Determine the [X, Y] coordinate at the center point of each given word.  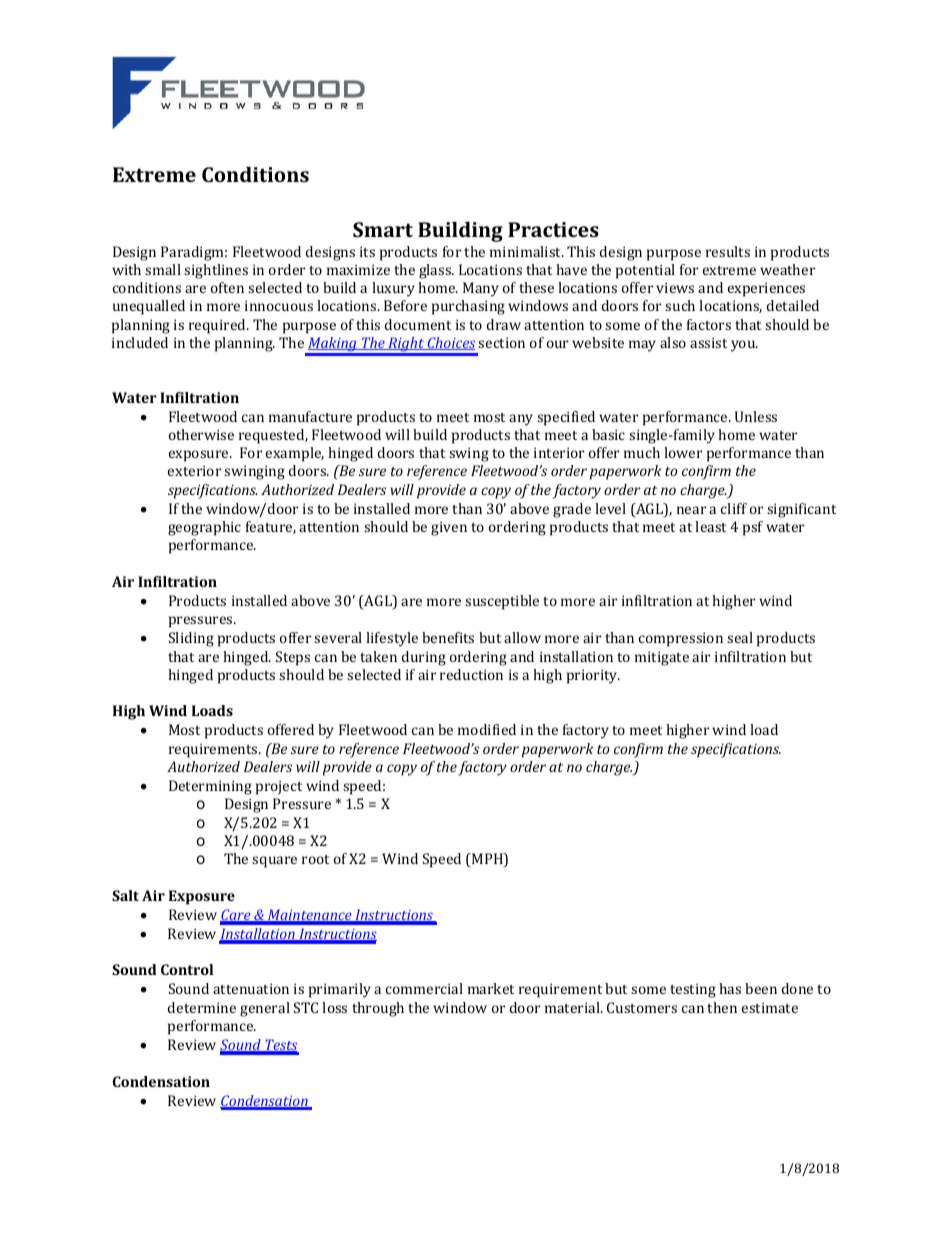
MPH [487, 860]
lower [683, 452]
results [728, 251]
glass [436, 271]
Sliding [191, 639]
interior [559, 452]
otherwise [201, 434]
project [279, 787]
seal [740, 637]
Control [187, 969]
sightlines [216, 271]
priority [593, 676]
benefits [448, 637]
